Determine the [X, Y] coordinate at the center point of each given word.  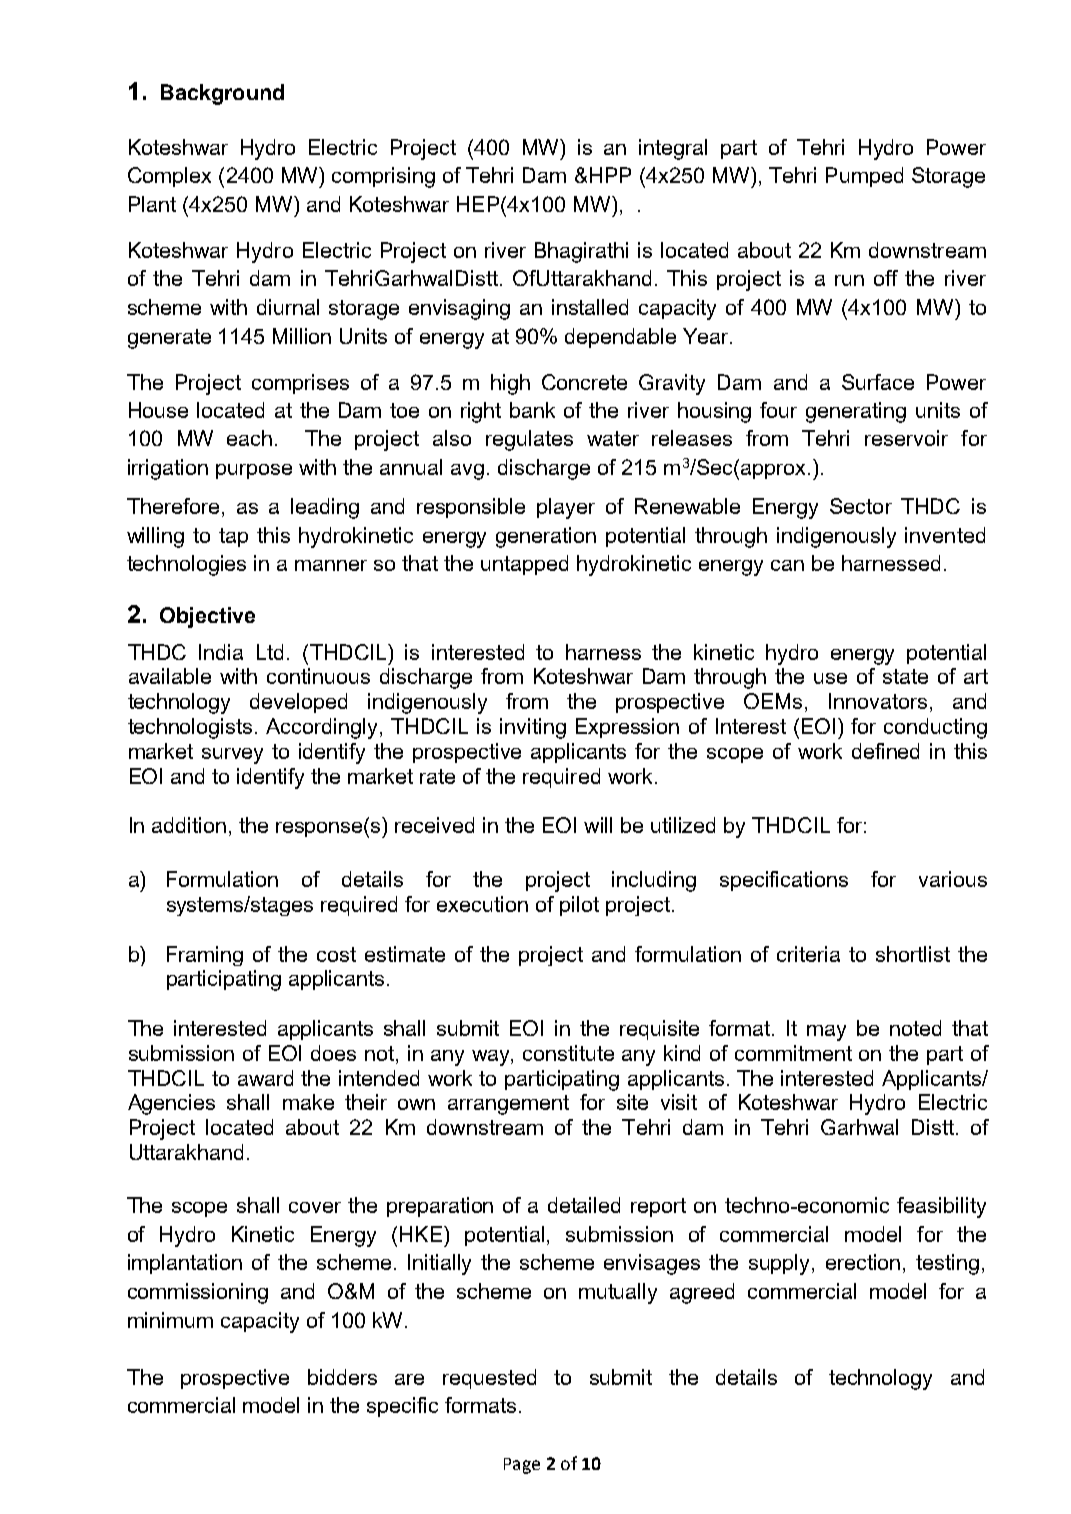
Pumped [864, 177]
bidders [342, 1377]
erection [863, 1262]
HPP [610, 175]
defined [885, 751]
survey [232, 756]
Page [522, 1466]
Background [222, 94]
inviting [533, 728]
